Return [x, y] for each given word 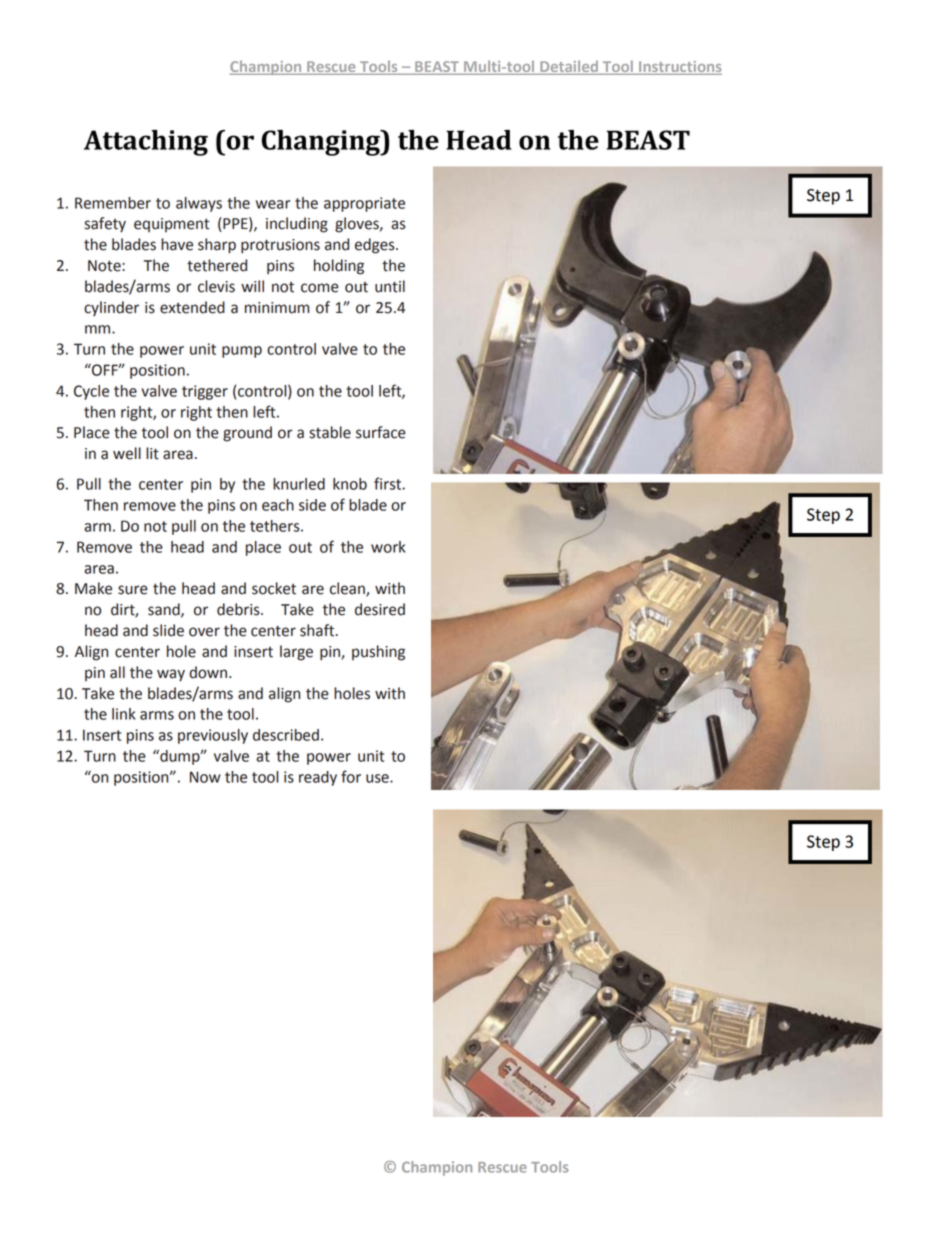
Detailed [569, 68]
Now [205, 777]
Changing [322, 143]
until [390, 286]
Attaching [146, 143]
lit [152, 453]
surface [381, 432]
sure [133, 590]
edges [376, 246]
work [388, 547]
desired [380, 609]
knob [350, 484]
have [177, 244]
